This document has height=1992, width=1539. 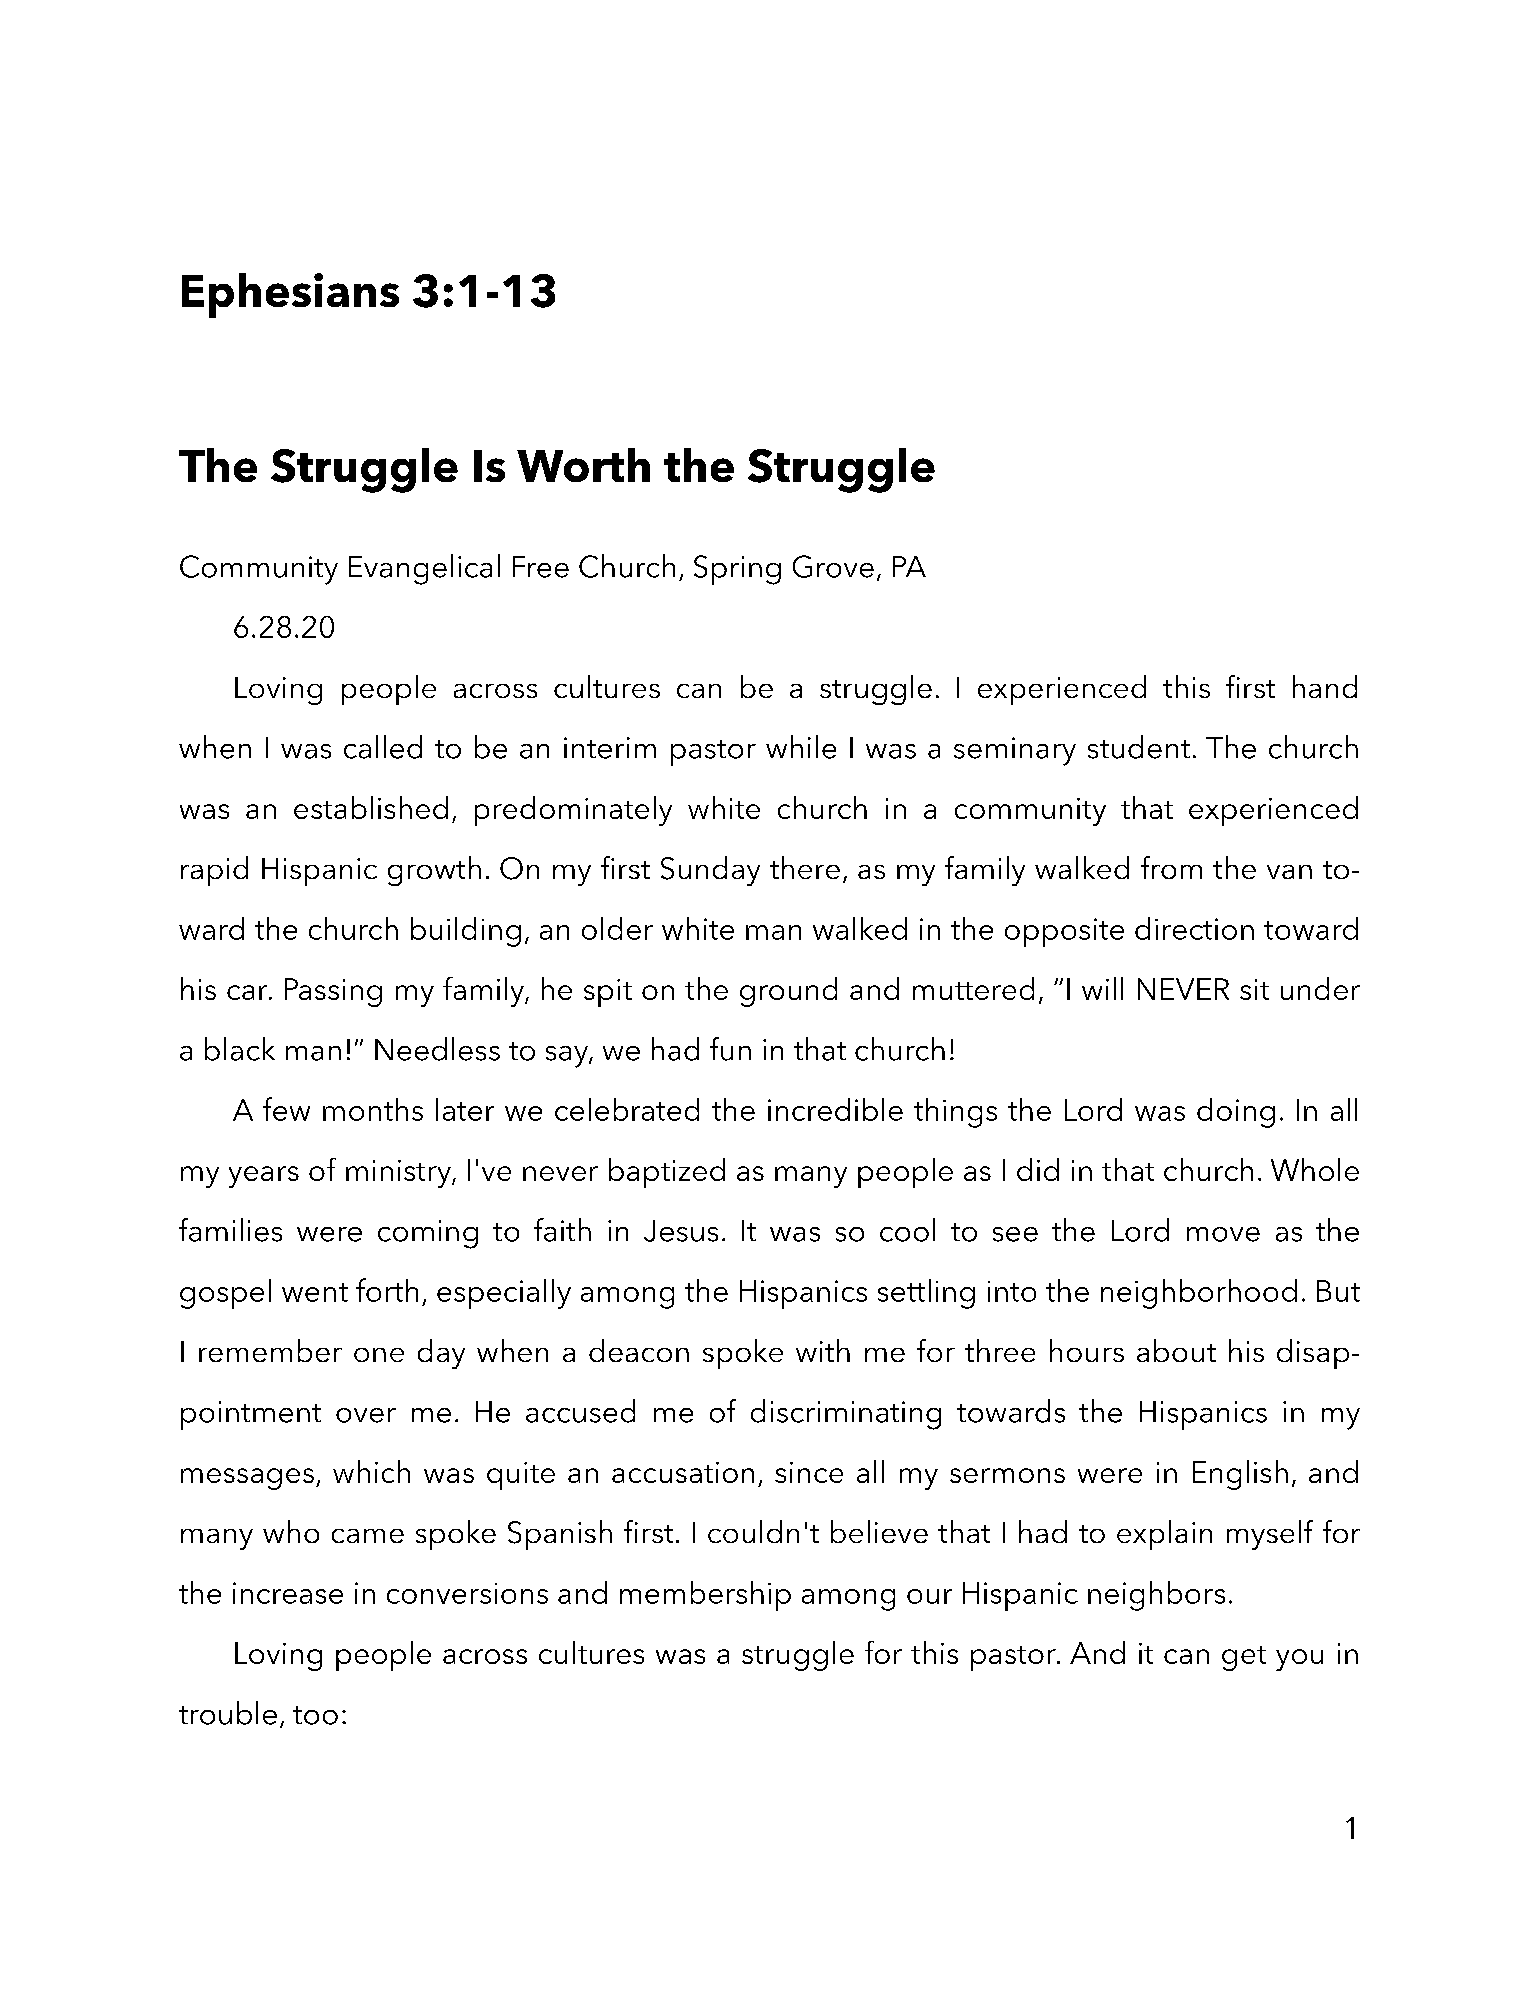 I want to click on membership, so click(x=705, y=1596).
